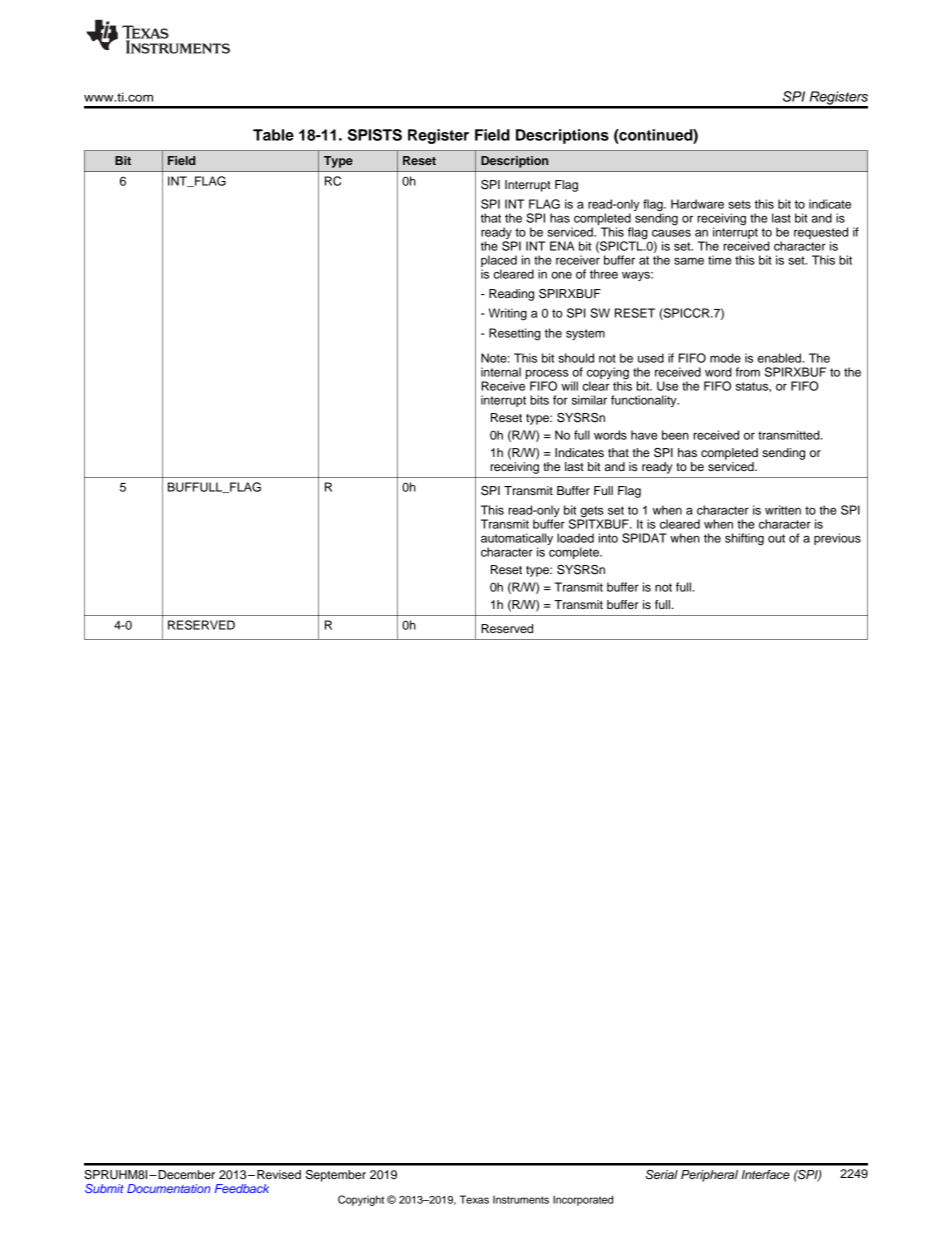  Describe the element at coordinates (575, 538) in the screenshot. I see `loaded` at that location.
